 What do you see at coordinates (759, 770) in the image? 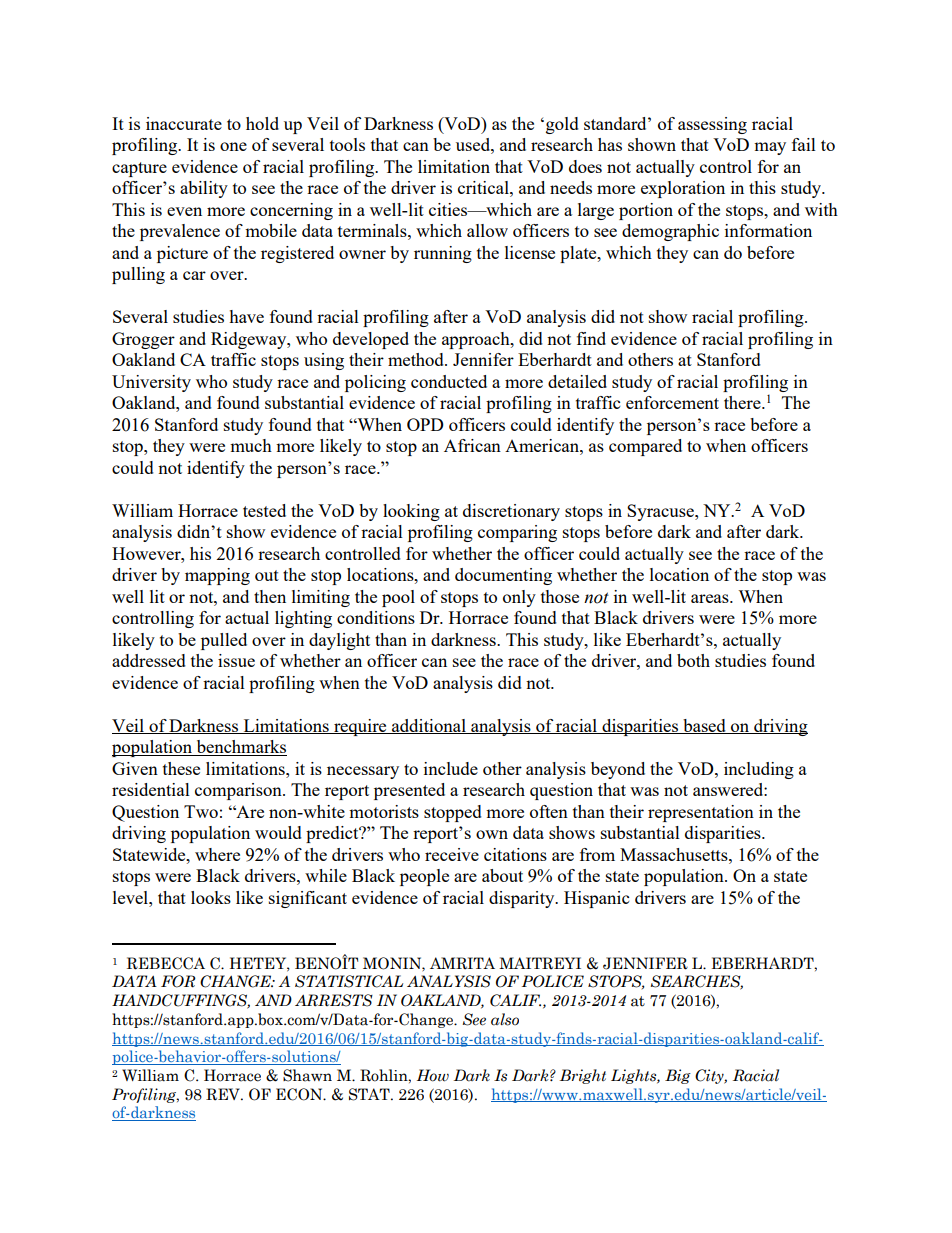
I see `including` at bounding box center [759, 770].
